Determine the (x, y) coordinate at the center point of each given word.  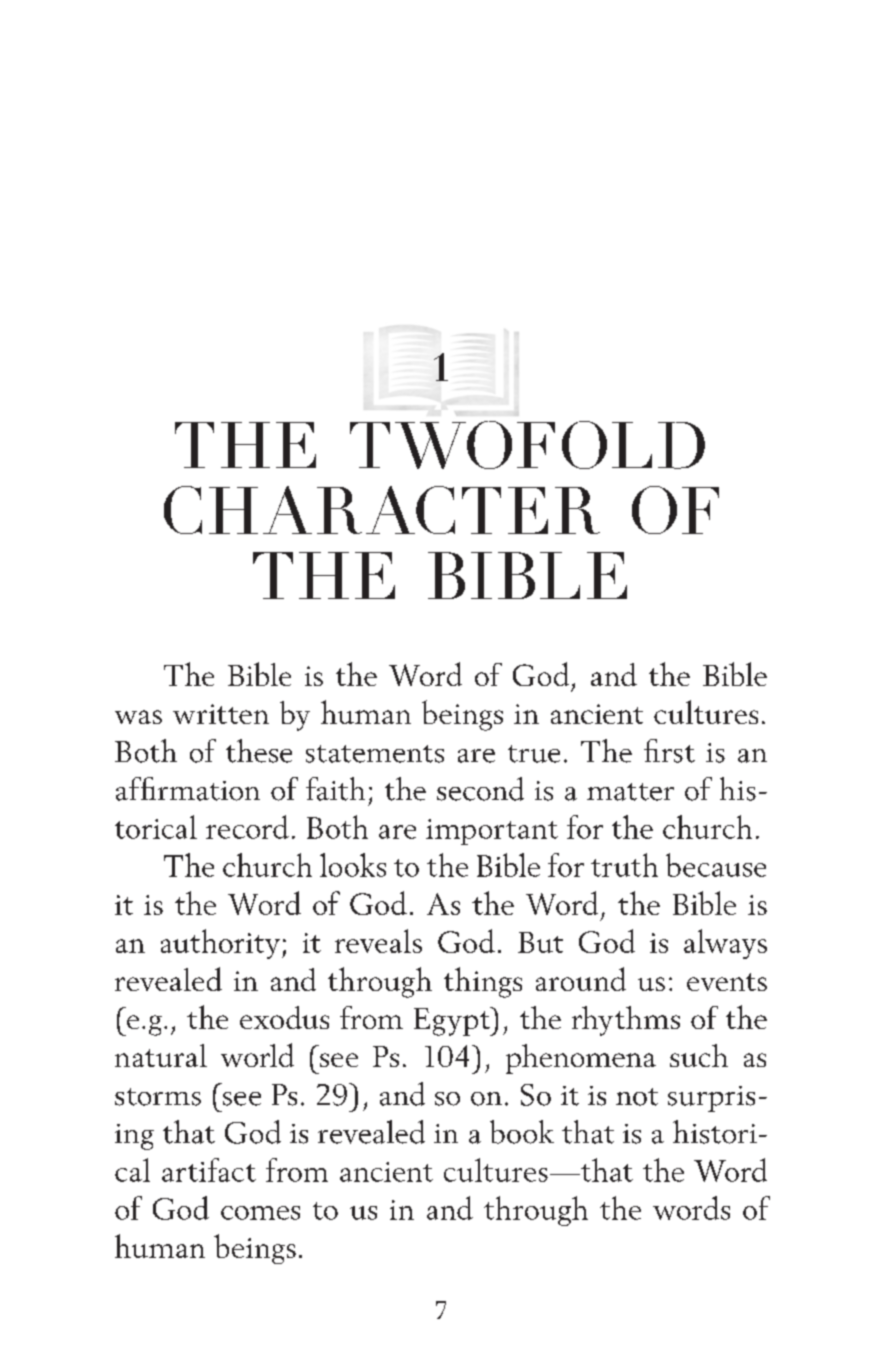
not (637, 1097)
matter (630, 792)
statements (375, 754)
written (221, 714)
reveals (378, 941)
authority (220, 944)
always (725, 944)
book (522, 1132)
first (669, 751)
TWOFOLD (527, 445)
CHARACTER (382, 510)
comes (260, 1213)
